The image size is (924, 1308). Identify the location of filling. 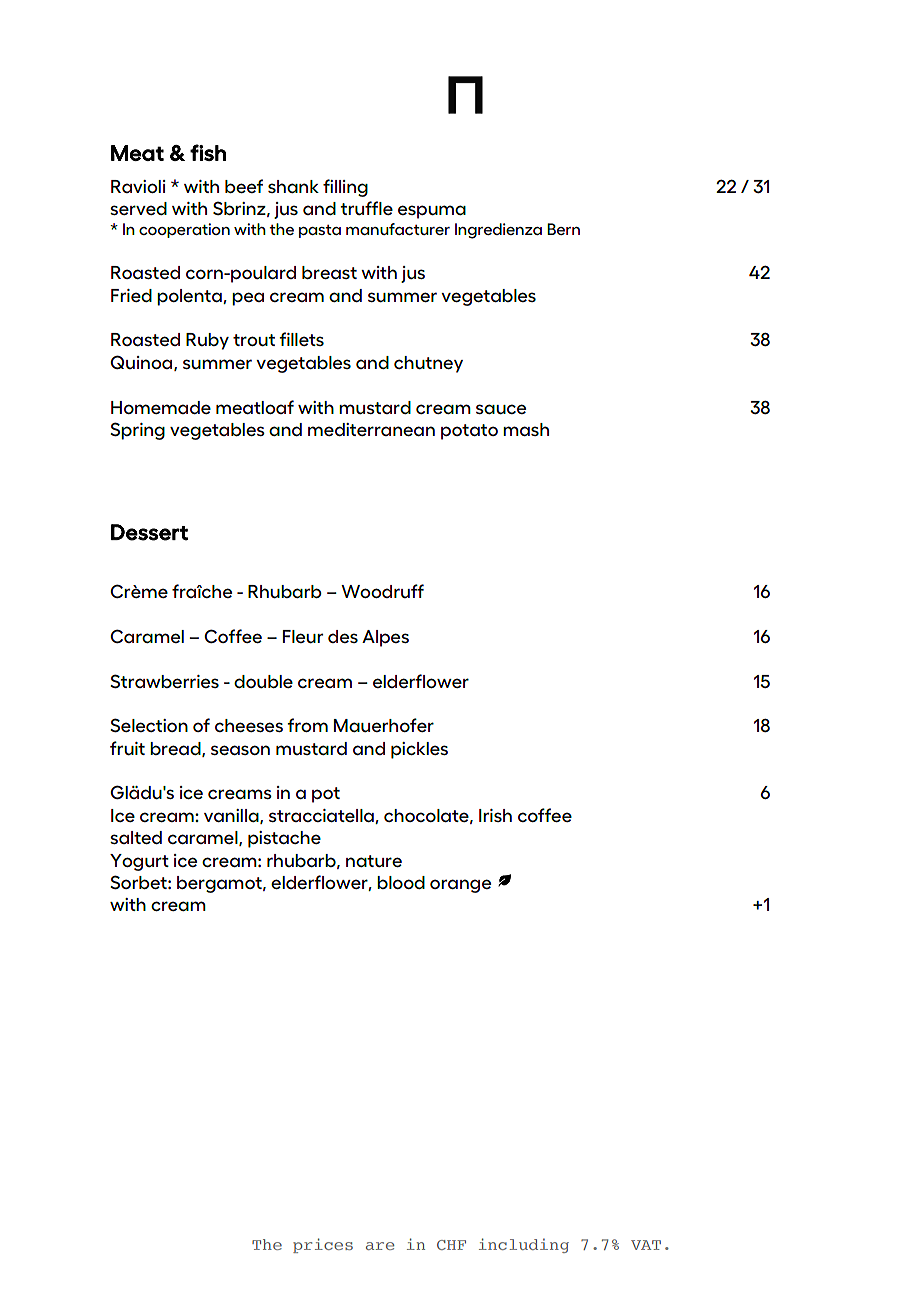
(345, 188).
